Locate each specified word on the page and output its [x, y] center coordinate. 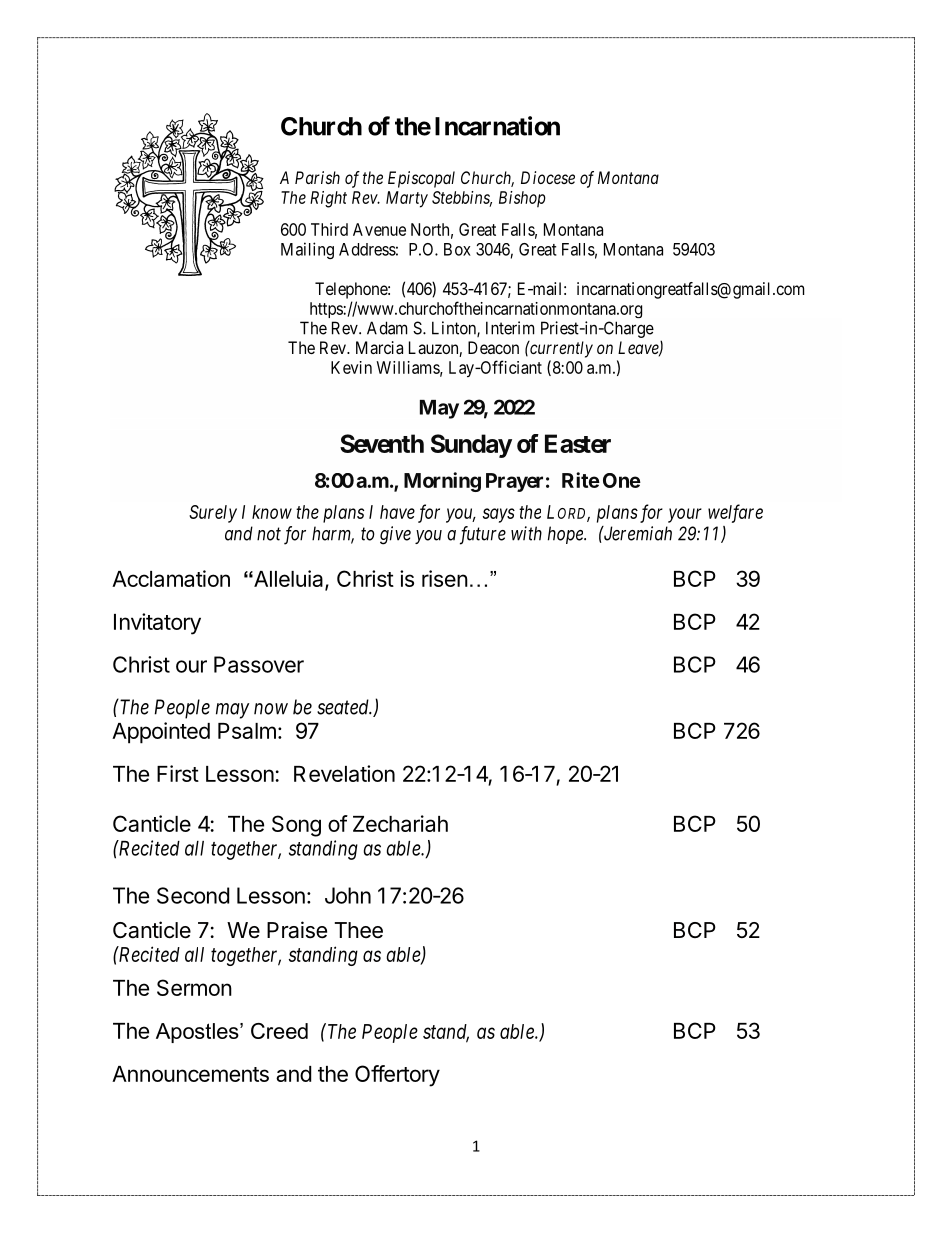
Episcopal [421, 179]
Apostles [198, 1033]
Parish [317, 177]
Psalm [247, 731]
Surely [213, 514]
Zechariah [400, 823]
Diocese [548, 177]
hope [566, 535]
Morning [442, 482]
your [685, 515]
